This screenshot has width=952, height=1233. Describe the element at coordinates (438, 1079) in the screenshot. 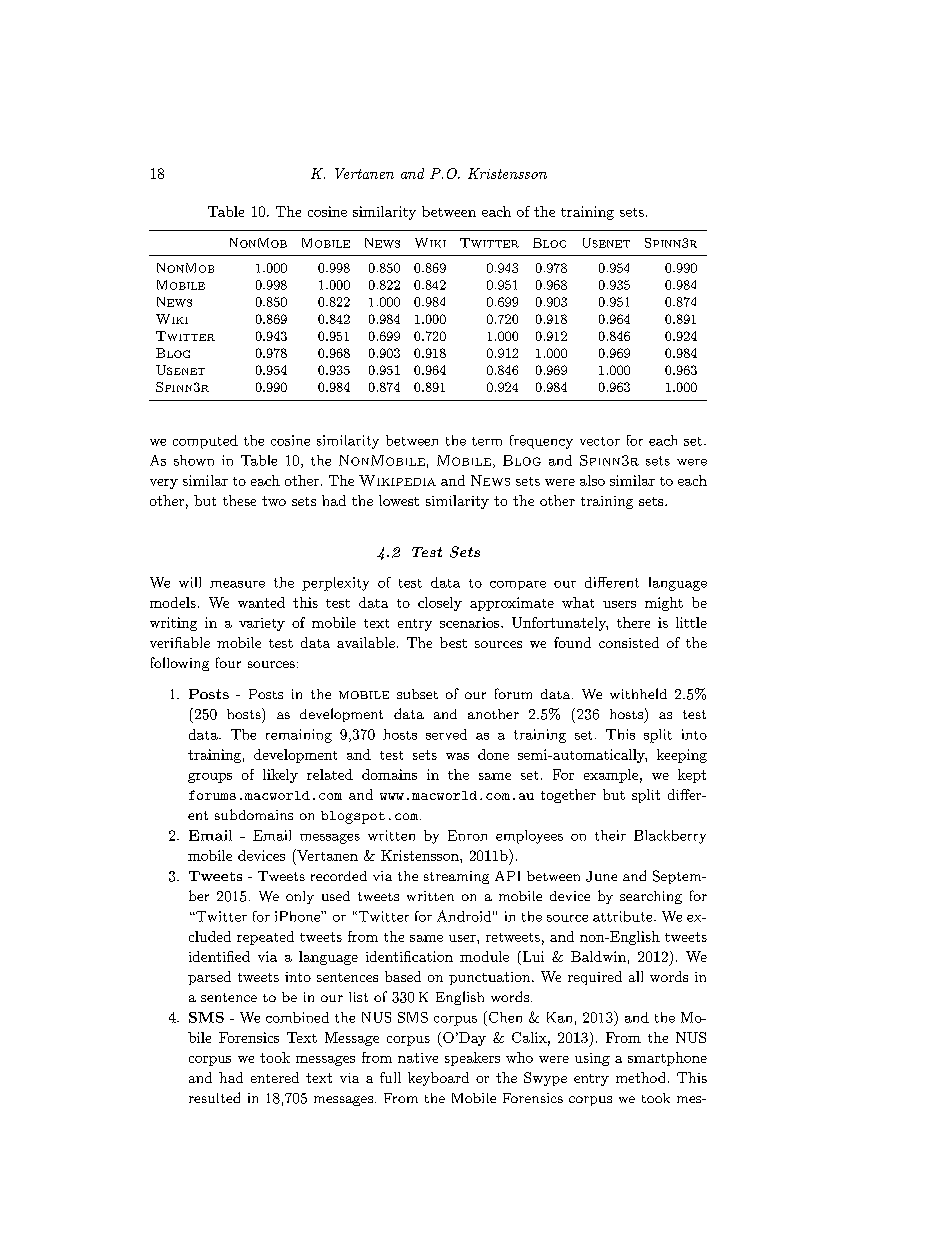

I see `keyboard` at that location.
